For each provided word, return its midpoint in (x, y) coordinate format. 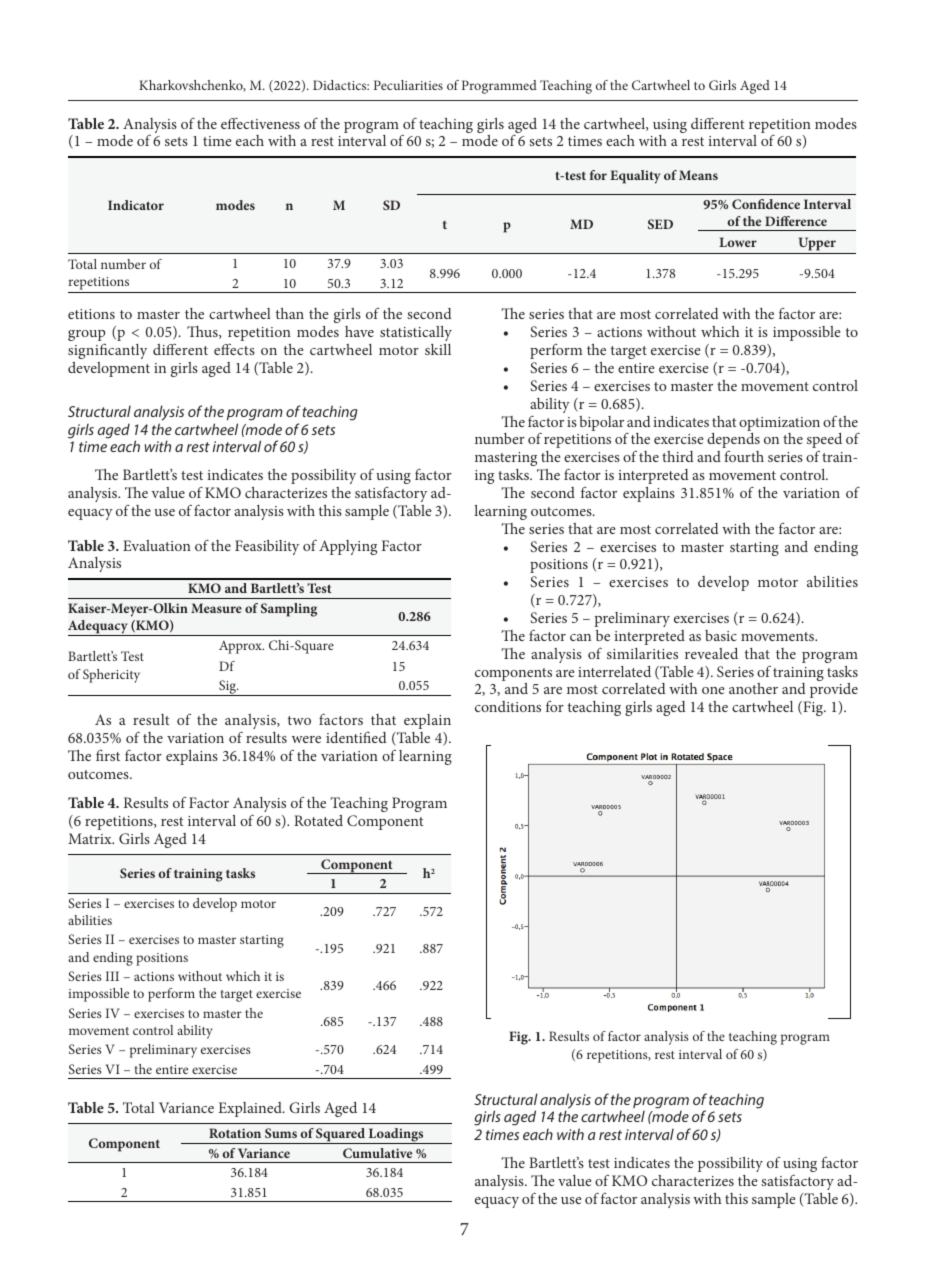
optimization (779, 424)
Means (698, 175)
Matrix (91, 838)
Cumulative (377, 1153)
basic (721, 635)
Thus (203, 332)
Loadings (396, 1136)
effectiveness (260, 123)
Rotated (318, 820)
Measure (216, 608)
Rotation (235, 1133)
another (753, 688)
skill (438, 349)
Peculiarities (408, 85)
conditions (508, 706)
